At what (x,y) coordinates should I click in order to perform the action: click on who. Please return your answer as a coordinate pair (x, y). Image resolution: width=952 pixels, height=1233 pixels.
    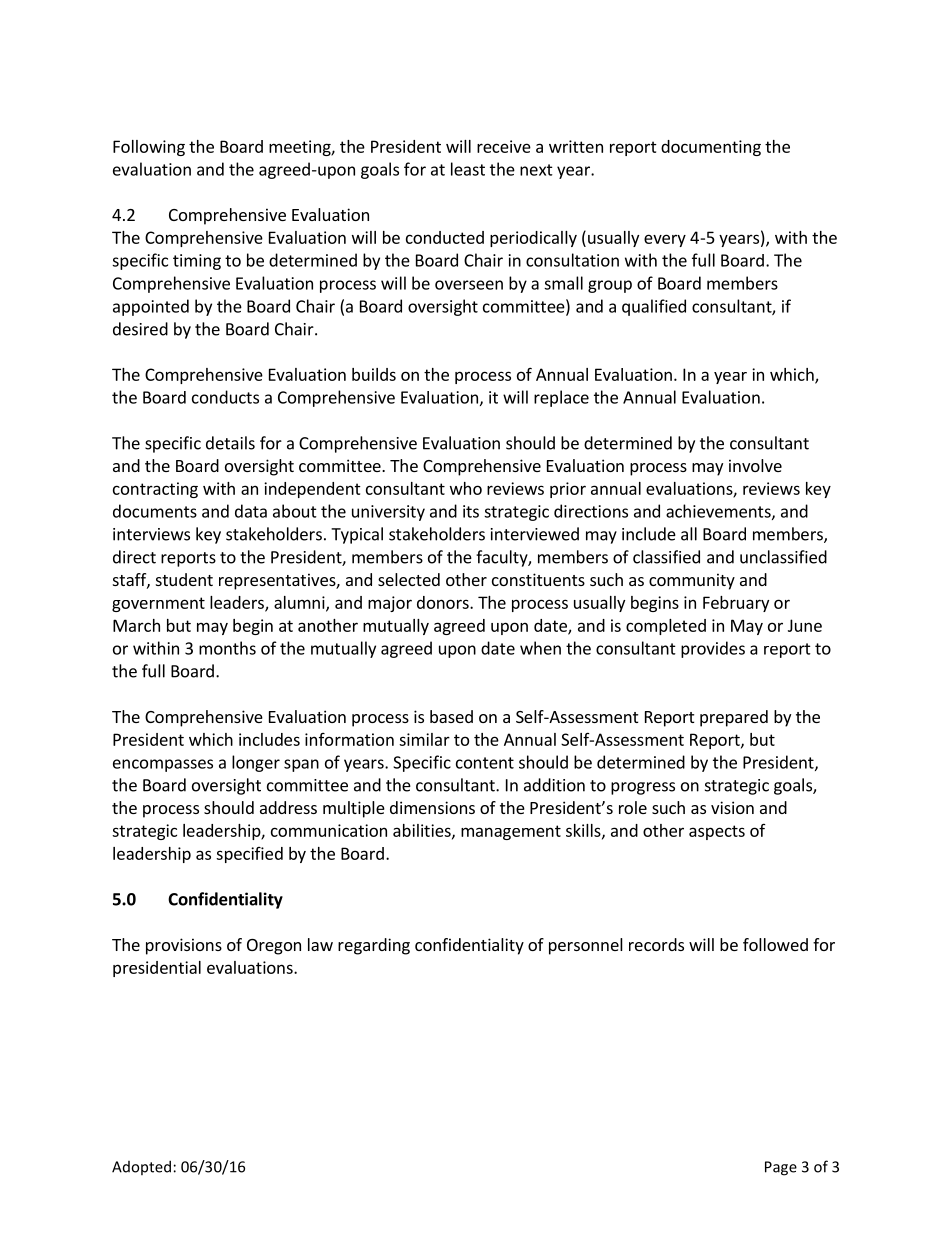
    Looking at the image, I should click on (466, 488).
